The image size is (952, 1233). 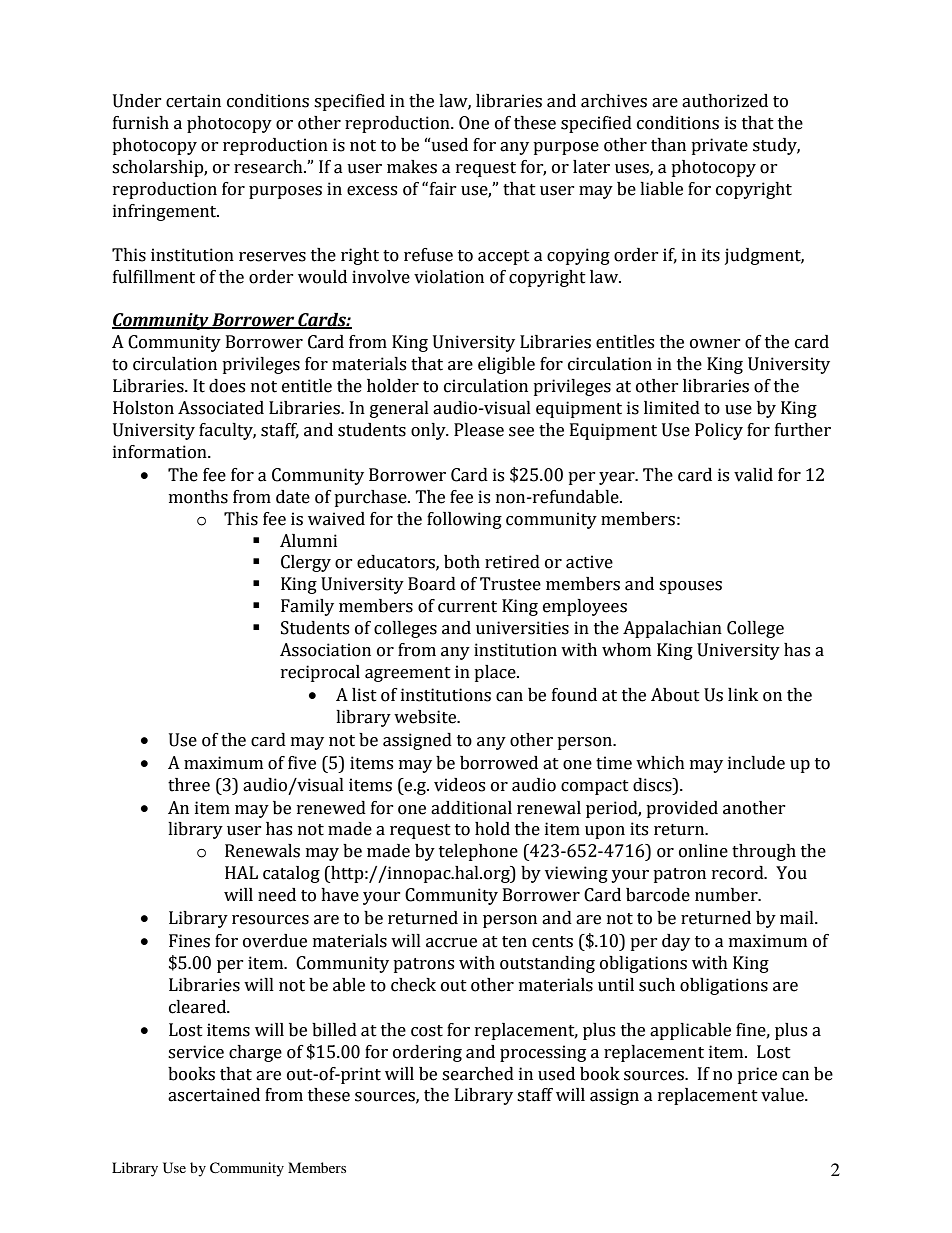 I want to click on Family, so click(x=307, y=607).
